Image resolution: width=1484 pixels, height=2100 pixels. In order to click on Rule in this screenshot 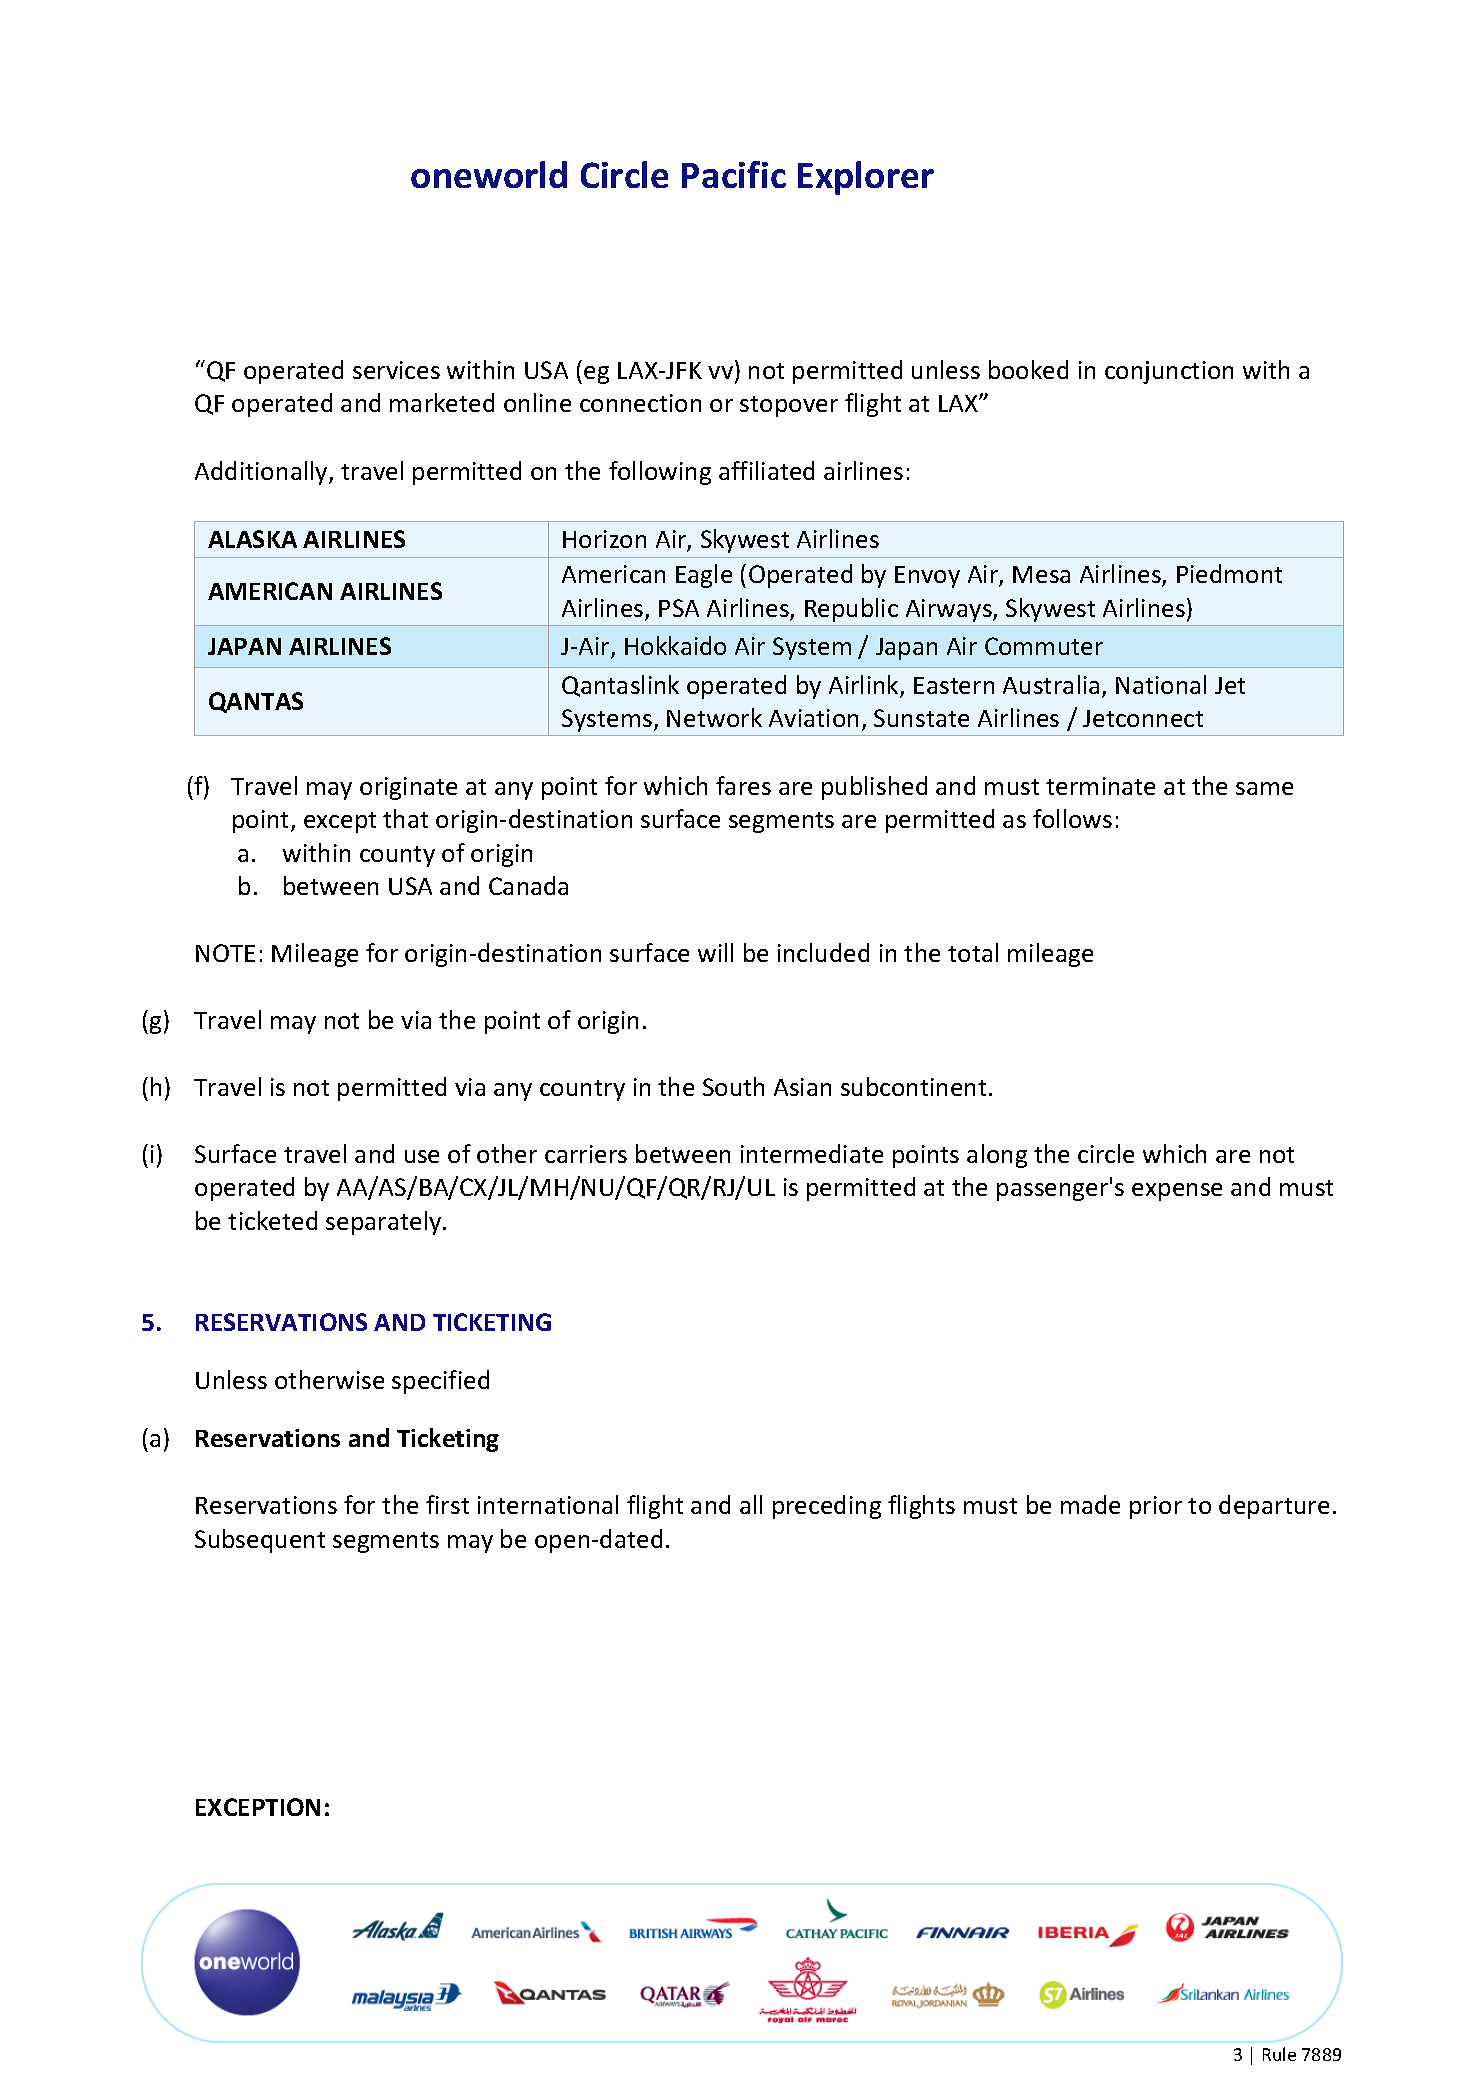, I will do `click(1279, 2054)`.
